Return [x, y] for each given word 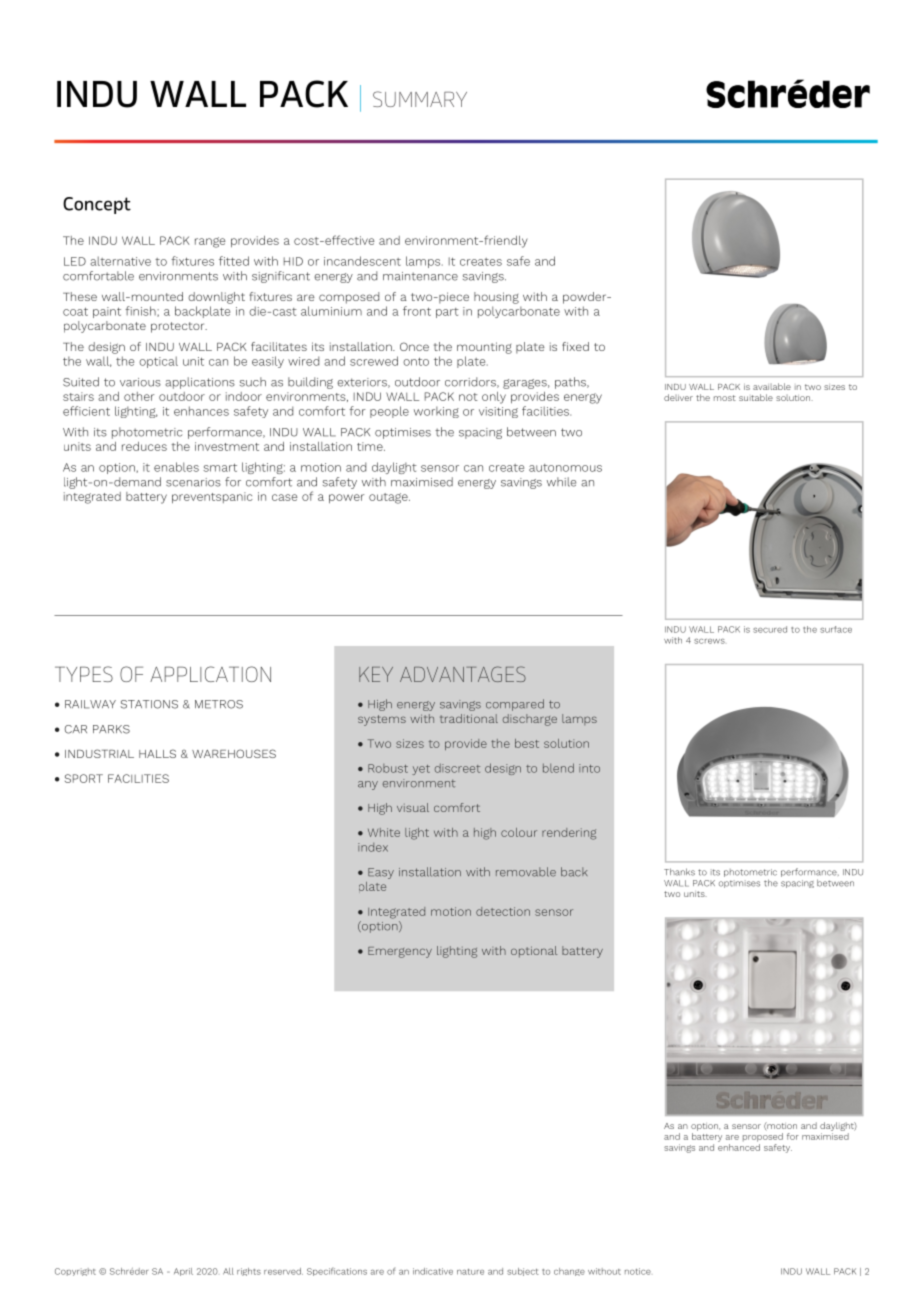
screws [709, 641]
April [183, 1272]
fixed [575, 346]
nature [470, 1272]
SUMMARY [420, 99]
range [210, 242]
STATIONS [149, 704]
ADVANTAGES [463, 674]
